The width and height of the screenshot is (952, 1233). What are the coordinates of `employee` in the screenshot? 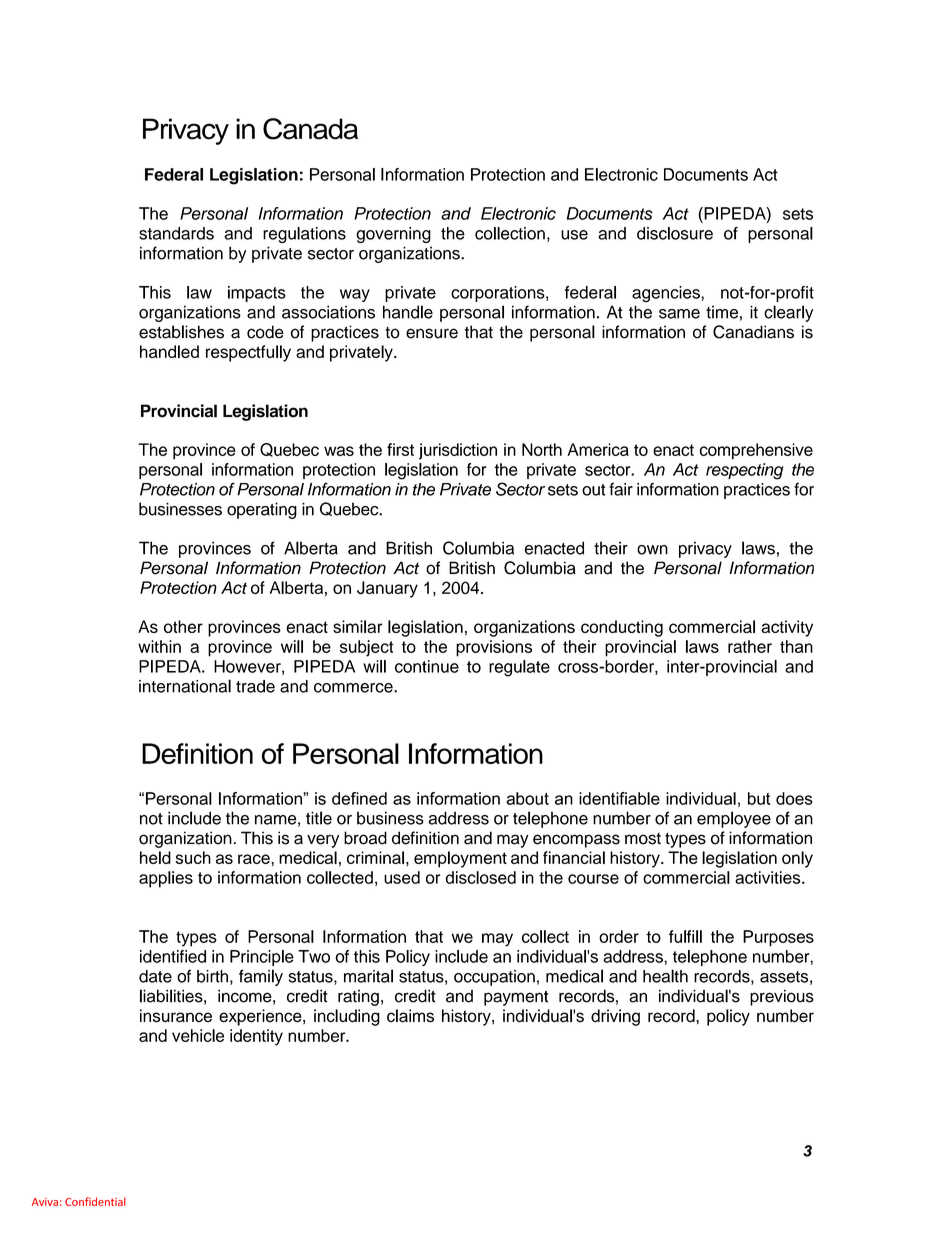 It's located at (734, 819).
